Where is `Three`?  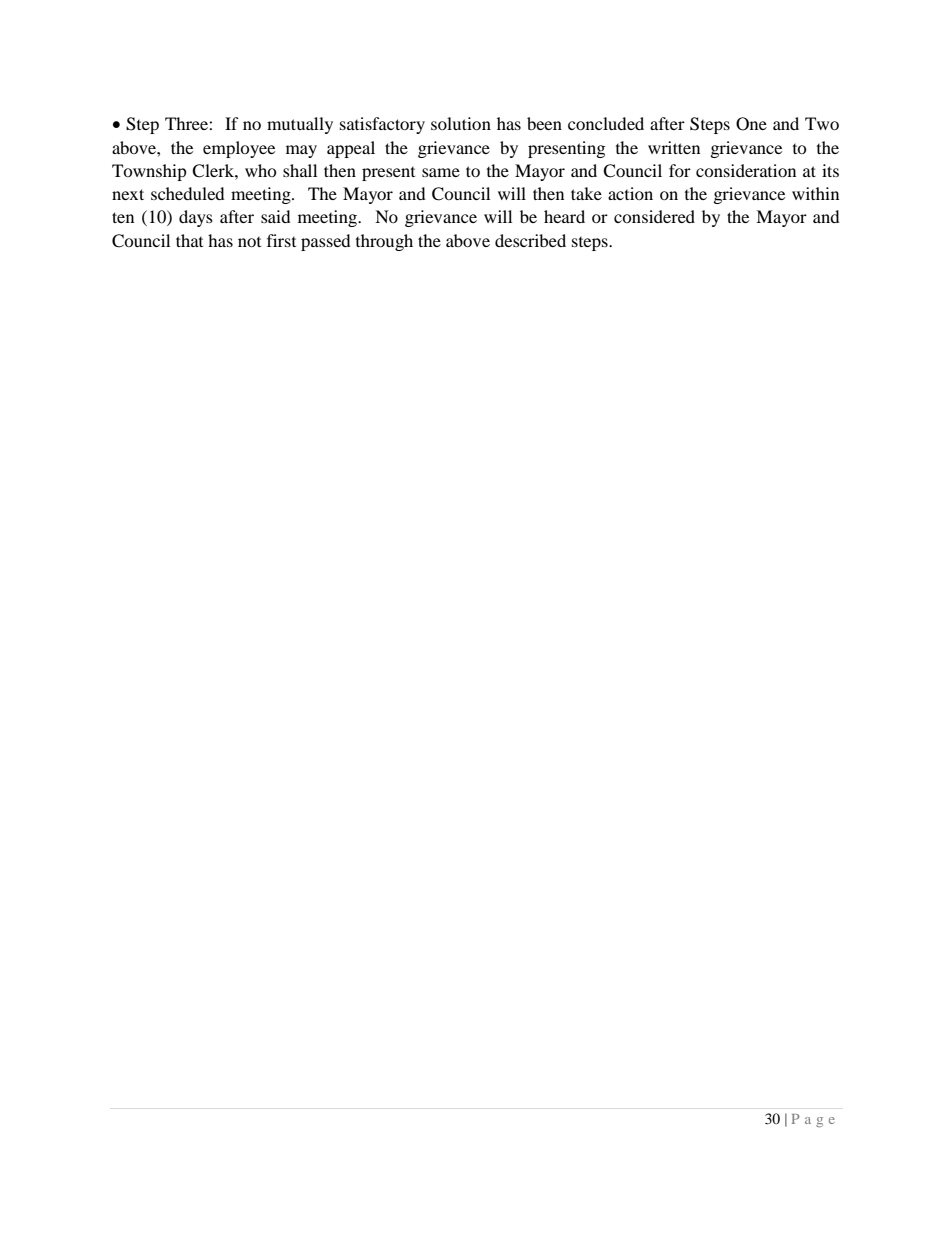 Three is located at coordinates (187, 123).
